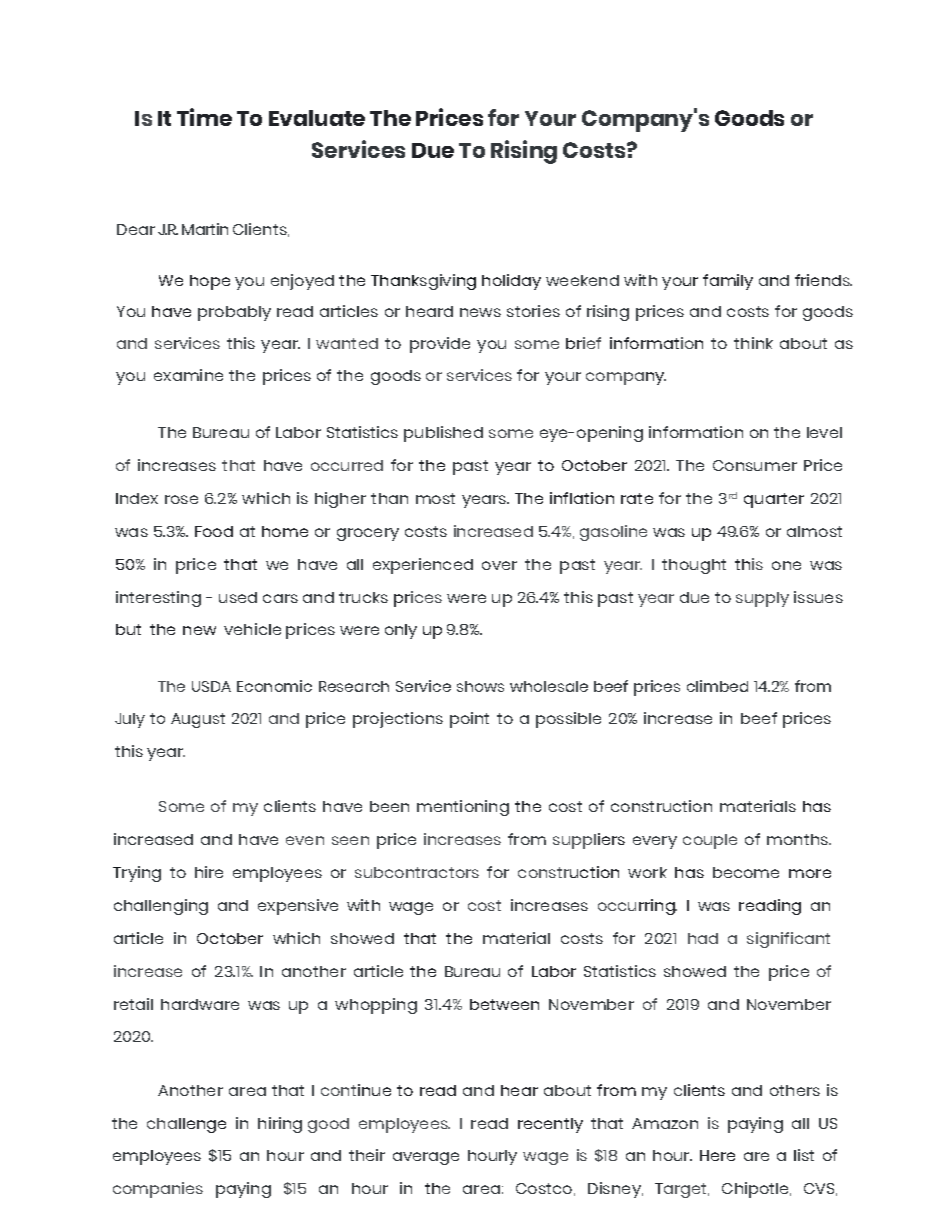 This screenshot has width=952, height=1232. What do you see at coordinates (211, 686) in the screenshot?
I see `USDA` at bounding box center [211, 686].
